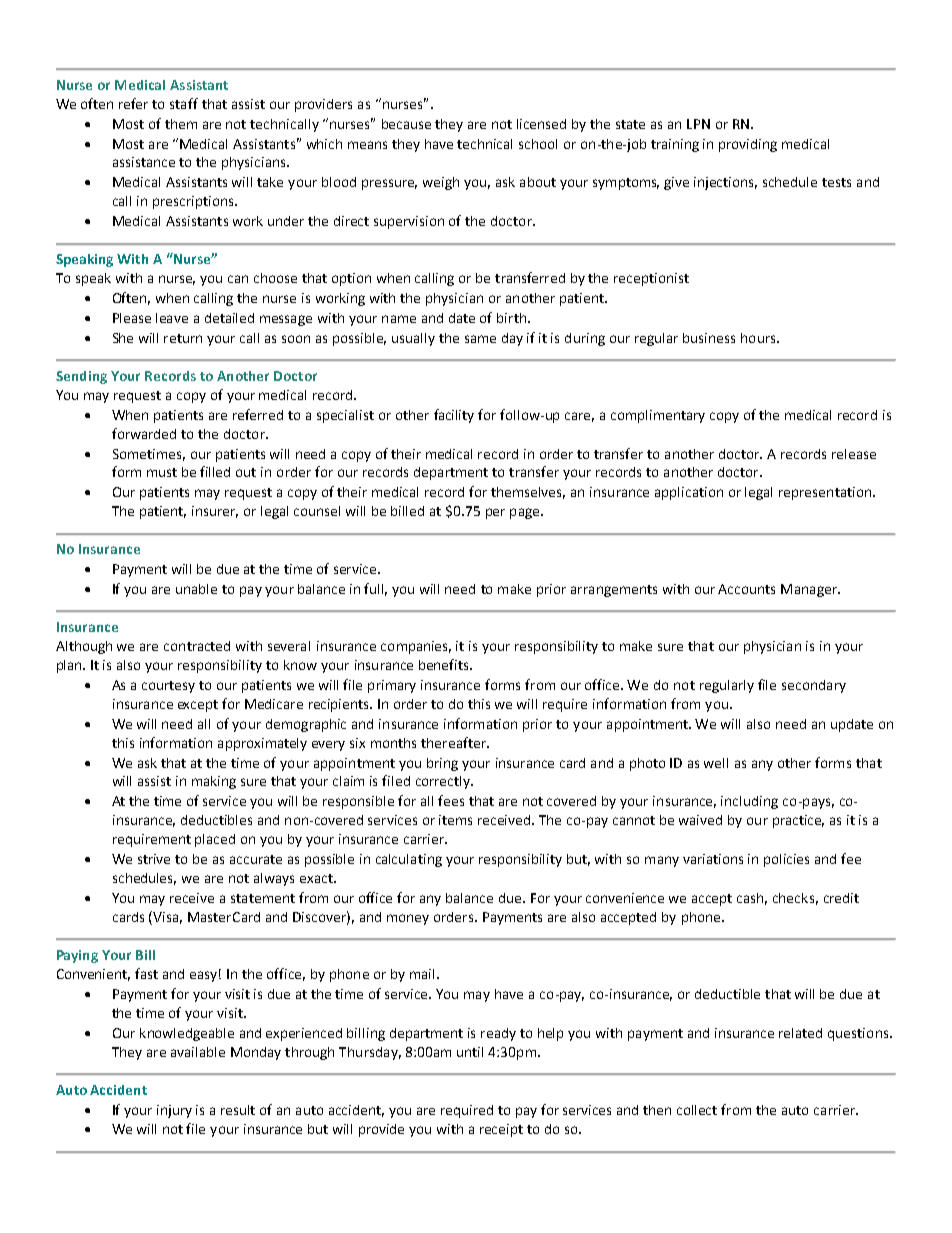 The image size is (952, 1233). I want to click on providing, so click(748, 145).
